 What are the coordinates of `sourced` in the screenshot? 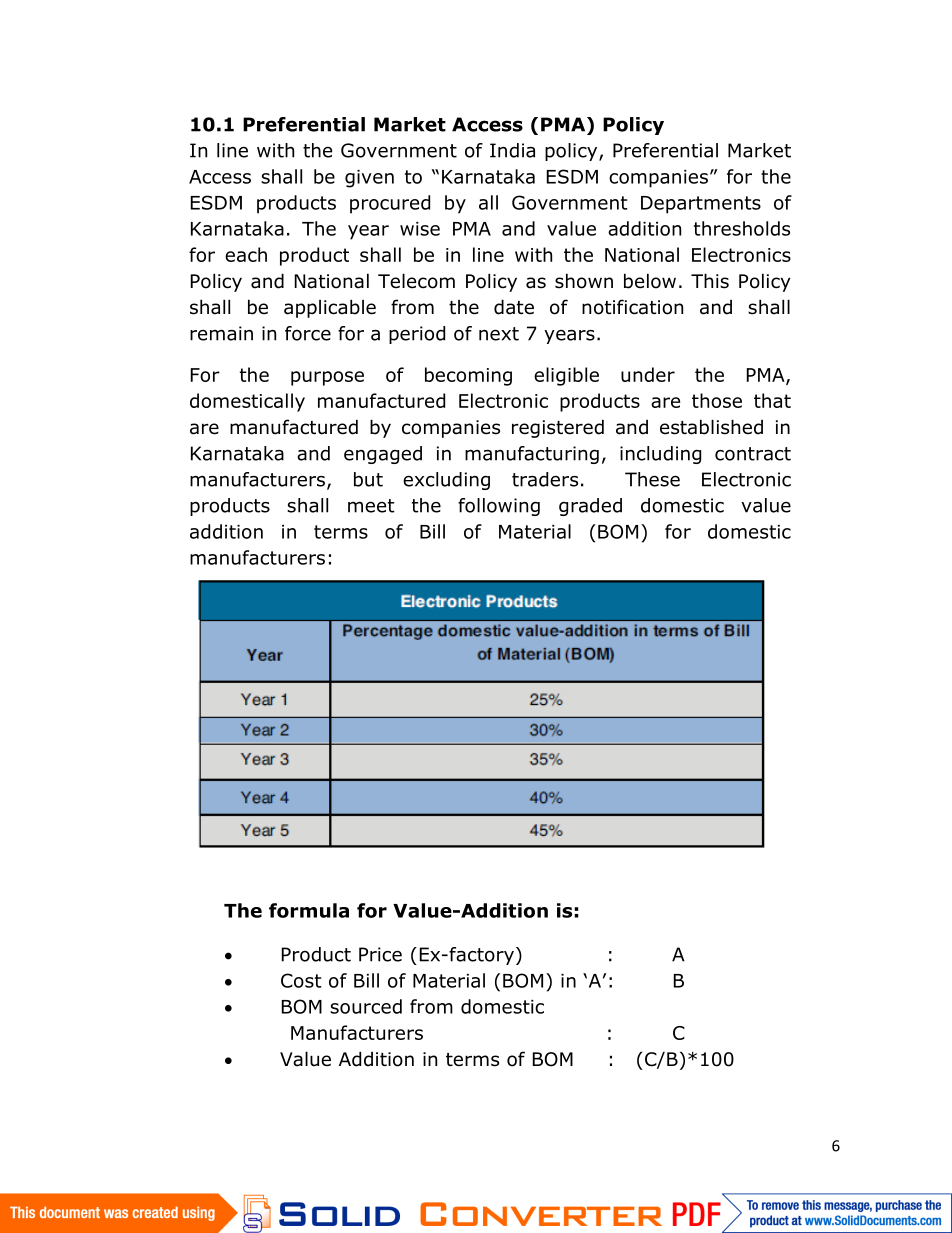 It's located at (366, 1006).
